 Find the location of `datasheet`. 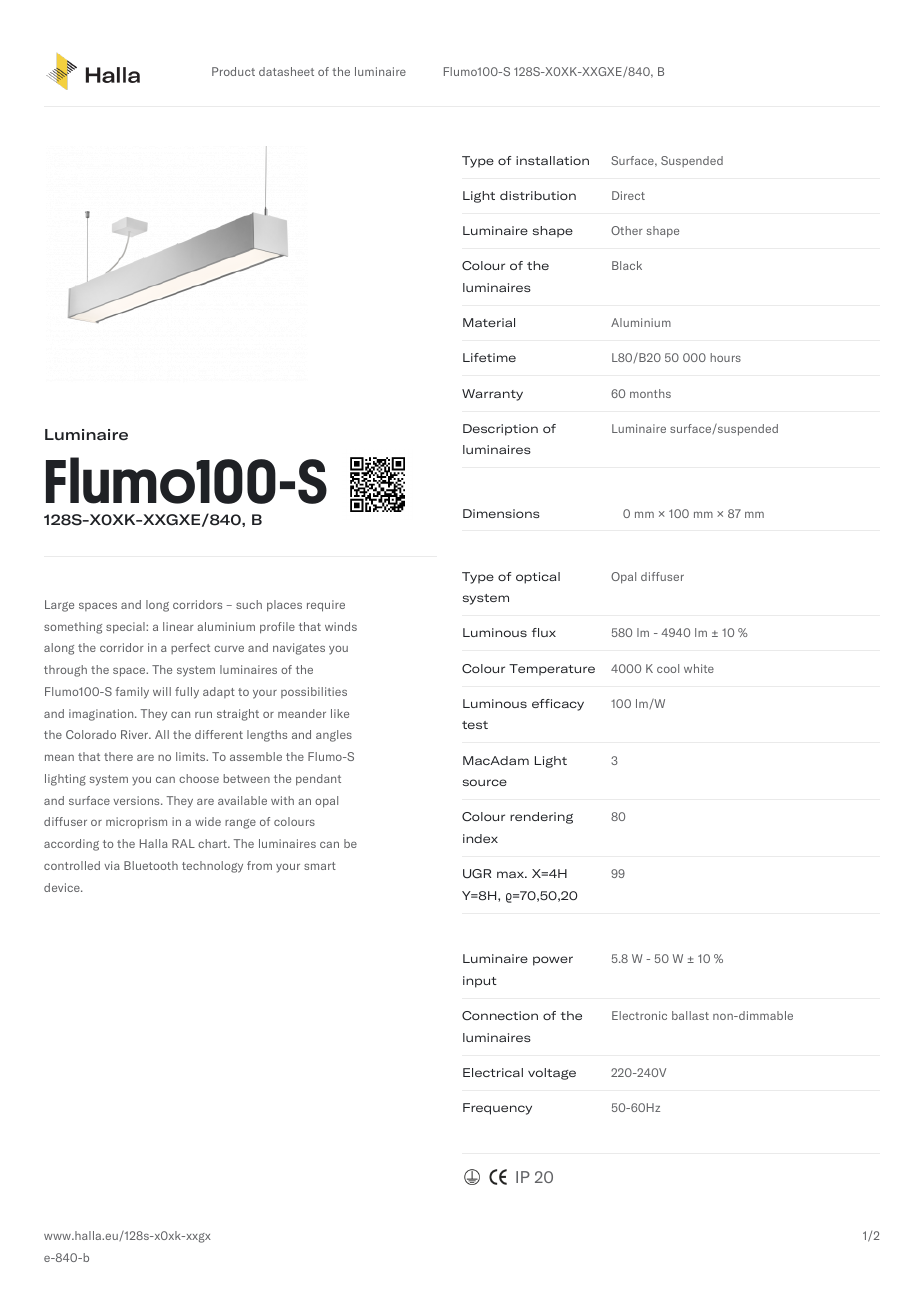

datasheet is located at coordinates (286, 71).
